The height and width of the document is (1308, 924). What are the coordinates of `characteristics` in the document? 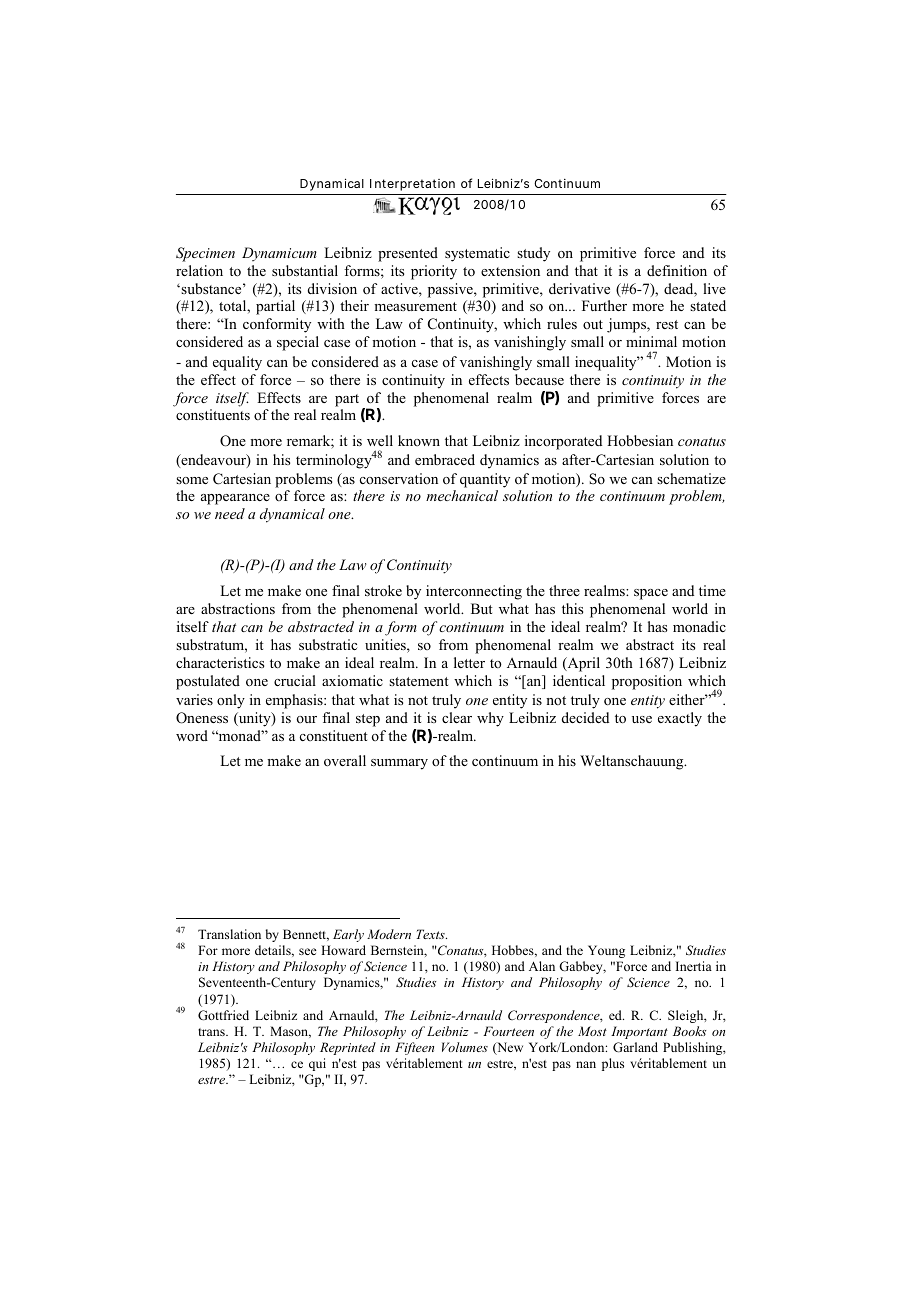 It's located at (220, 662).
